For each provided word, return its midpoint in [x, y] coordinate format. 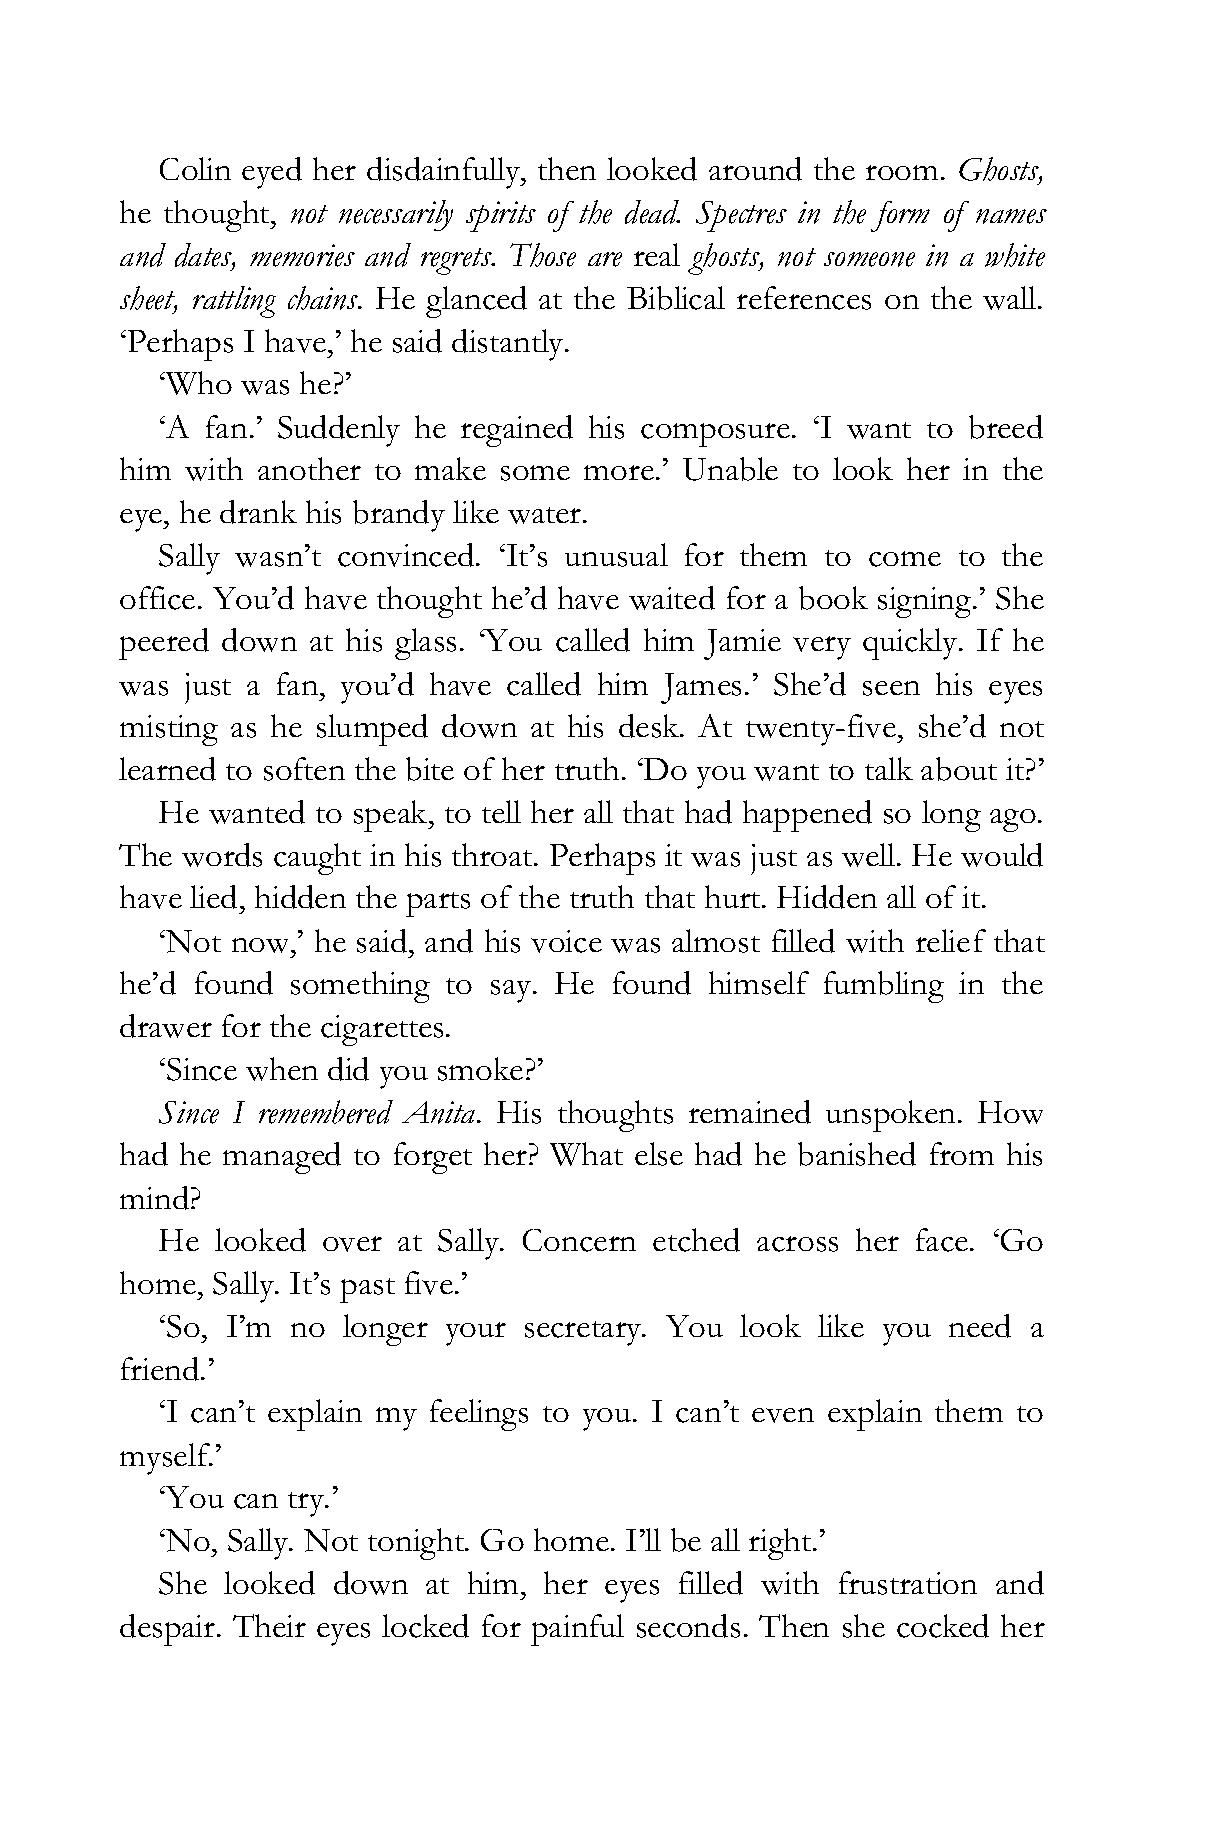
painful [577, 1630]
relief [951, 940]
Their [269, 1625]
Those [543, 255]
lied [213, 897]
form [900, 216]
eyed [272, 173]
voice [566, 941]
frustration [908, 1583]
